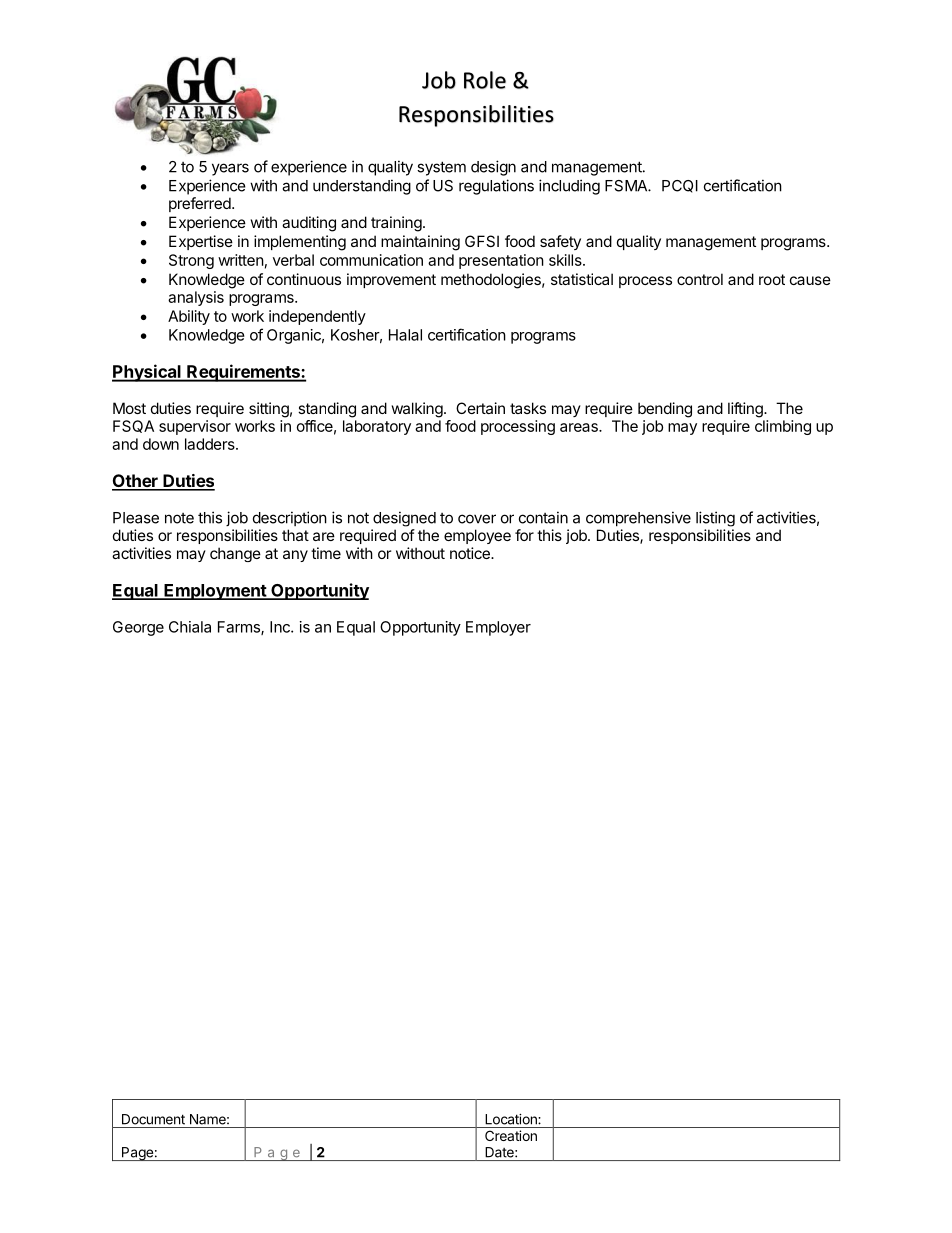 The height and width of the image is (1233, 952). I want to click on years, so click(230, 169).
